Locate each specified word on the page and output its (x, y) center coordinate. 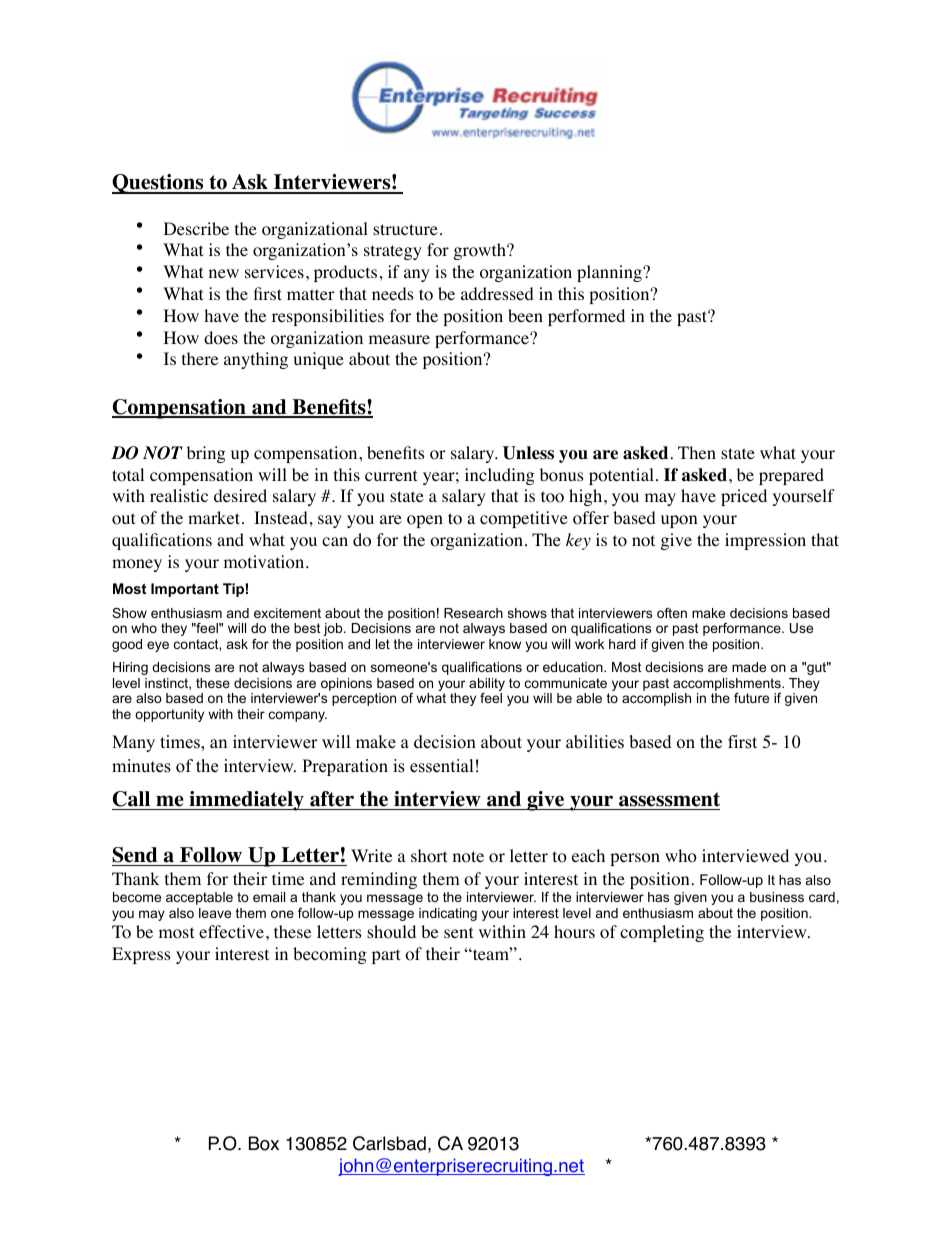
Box (264, 1143)
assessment (669, 799)
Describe (196, 228)
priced (744, 497)
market (215, 517)
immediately (246, 801)
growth (481, 251)
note (468, 857)
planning (610, 273)
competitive (524, 519)
